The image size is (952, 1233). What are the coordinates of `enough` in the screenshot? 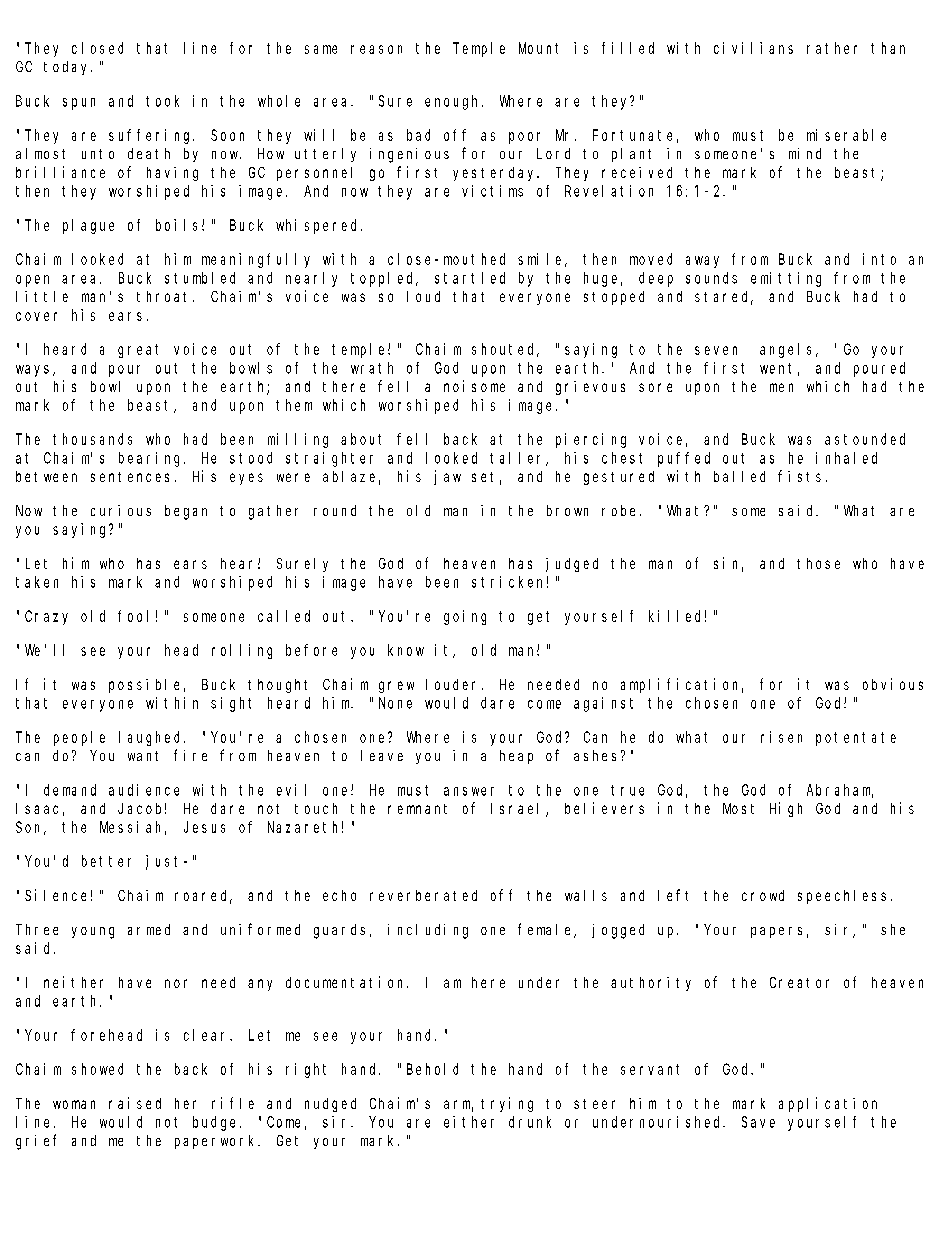 It's located at (454, 102).
